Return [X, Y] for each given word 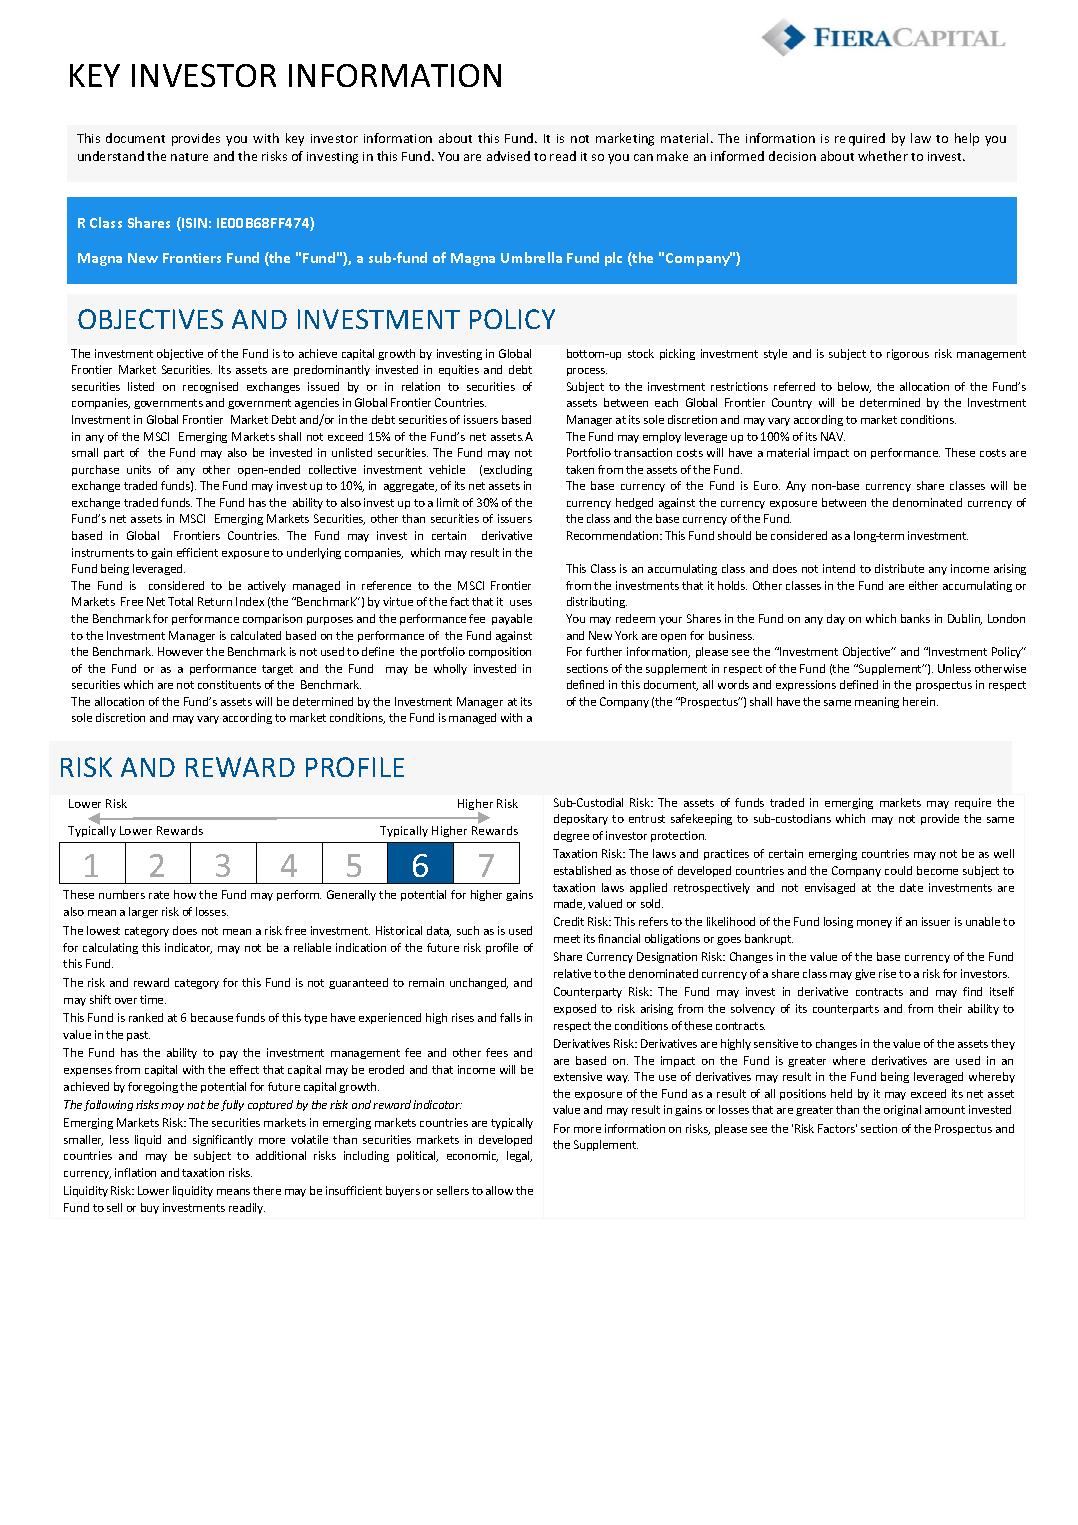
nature [189, 157]
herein [920, 701]
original [902, 1110]
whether [883, 156]
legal [519, 1156]
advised [508, 156]
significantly [223, 1140]
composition [500, 652]
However [180, 651]
